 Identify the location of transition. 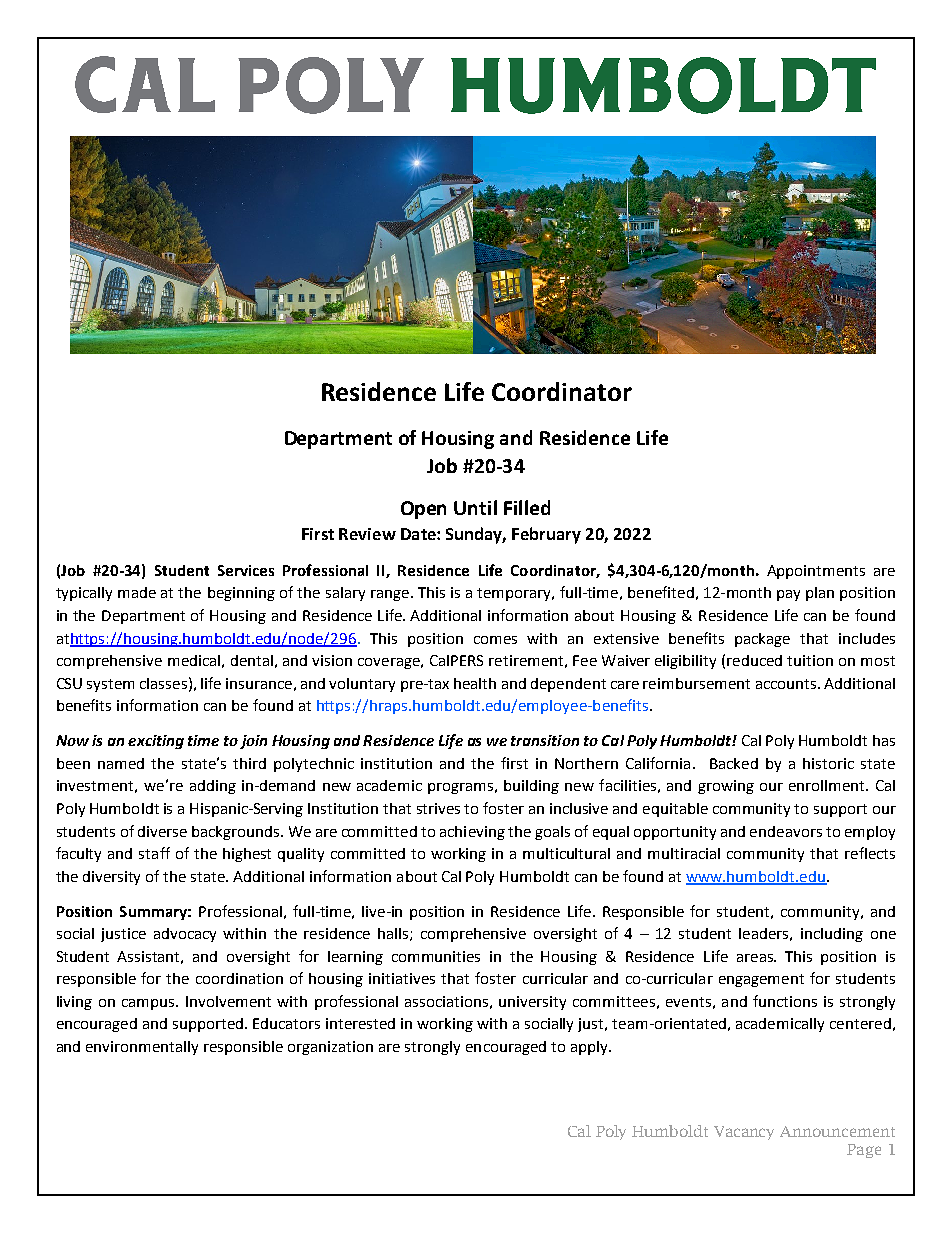
(545, 740).
